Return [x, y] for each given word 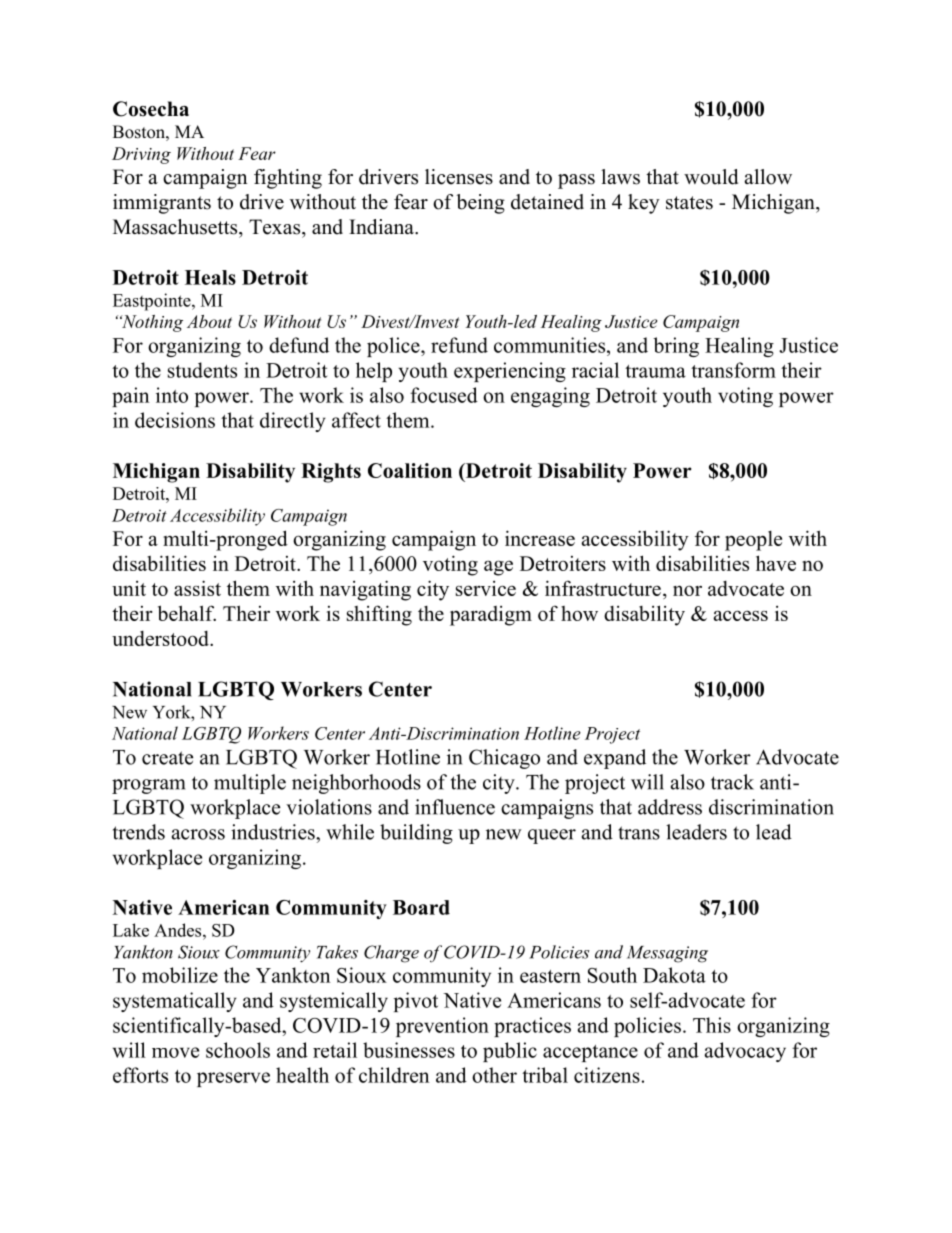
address [670, 807]
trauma [655, 371]
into [172, 395]
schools [238, 1050]
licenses [459, 177]
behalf [187, 613]
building [416, 834]
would [711, 177]
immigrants [162, 204]
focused [444, 395]
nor [687, 590]
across [198, 834]
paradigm [491, 616]
